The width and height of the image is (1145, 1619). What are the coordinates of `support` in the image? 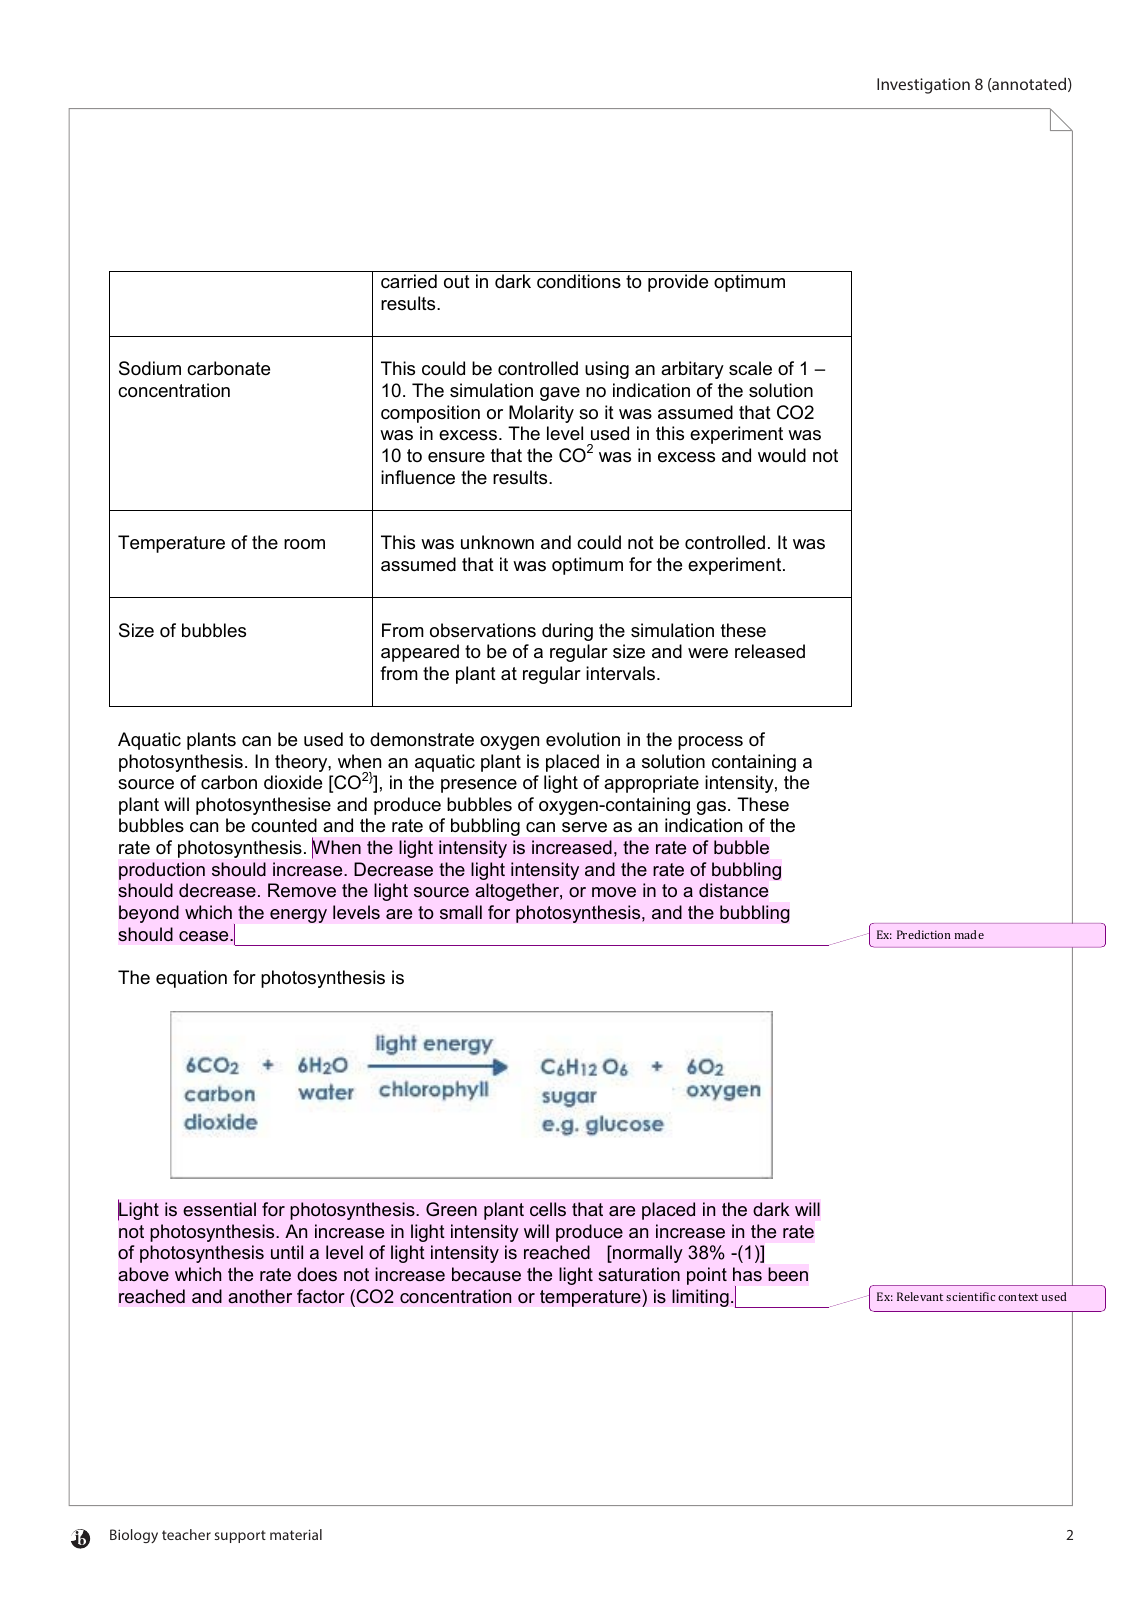 It's located at (240, 1536).
